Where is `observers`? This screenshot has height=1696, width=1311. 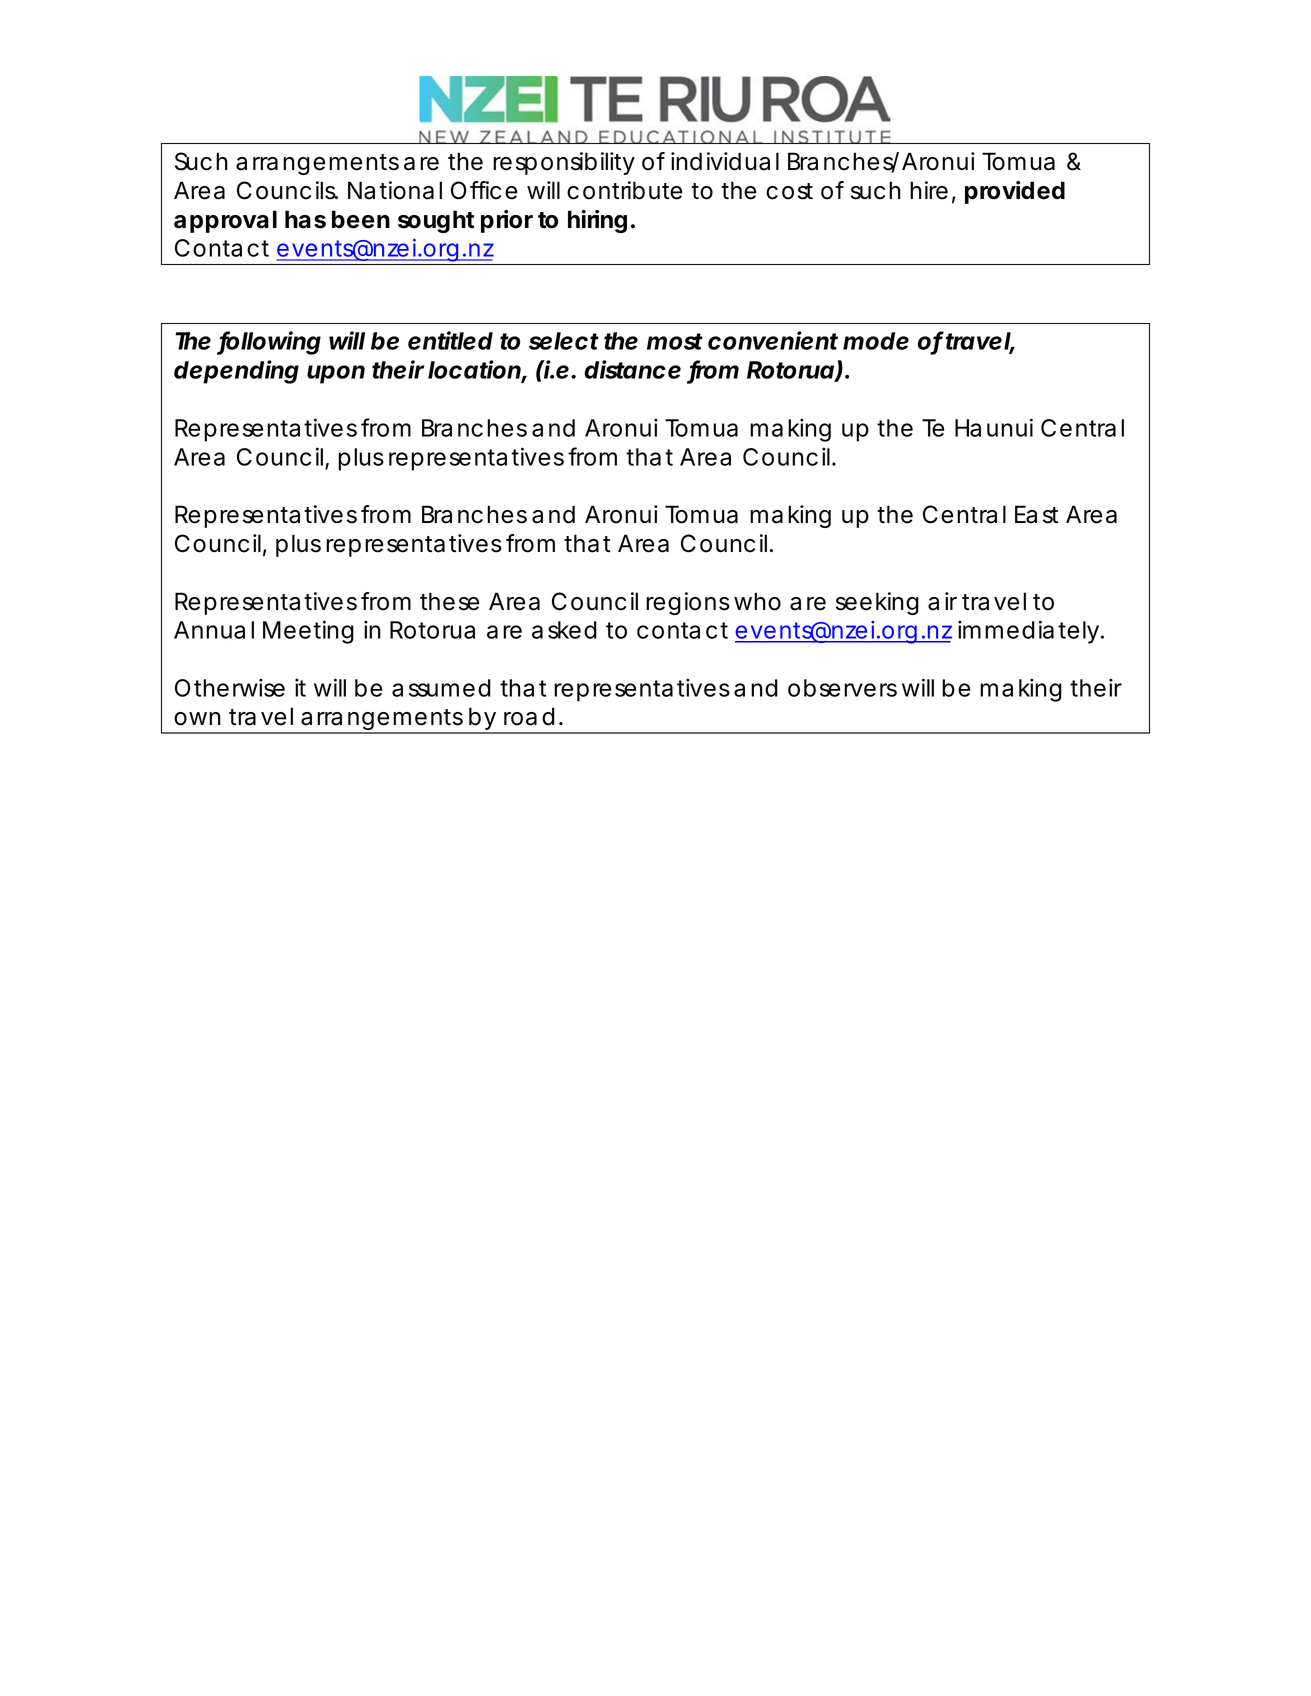 observers is located at coordinates (842, 688).
